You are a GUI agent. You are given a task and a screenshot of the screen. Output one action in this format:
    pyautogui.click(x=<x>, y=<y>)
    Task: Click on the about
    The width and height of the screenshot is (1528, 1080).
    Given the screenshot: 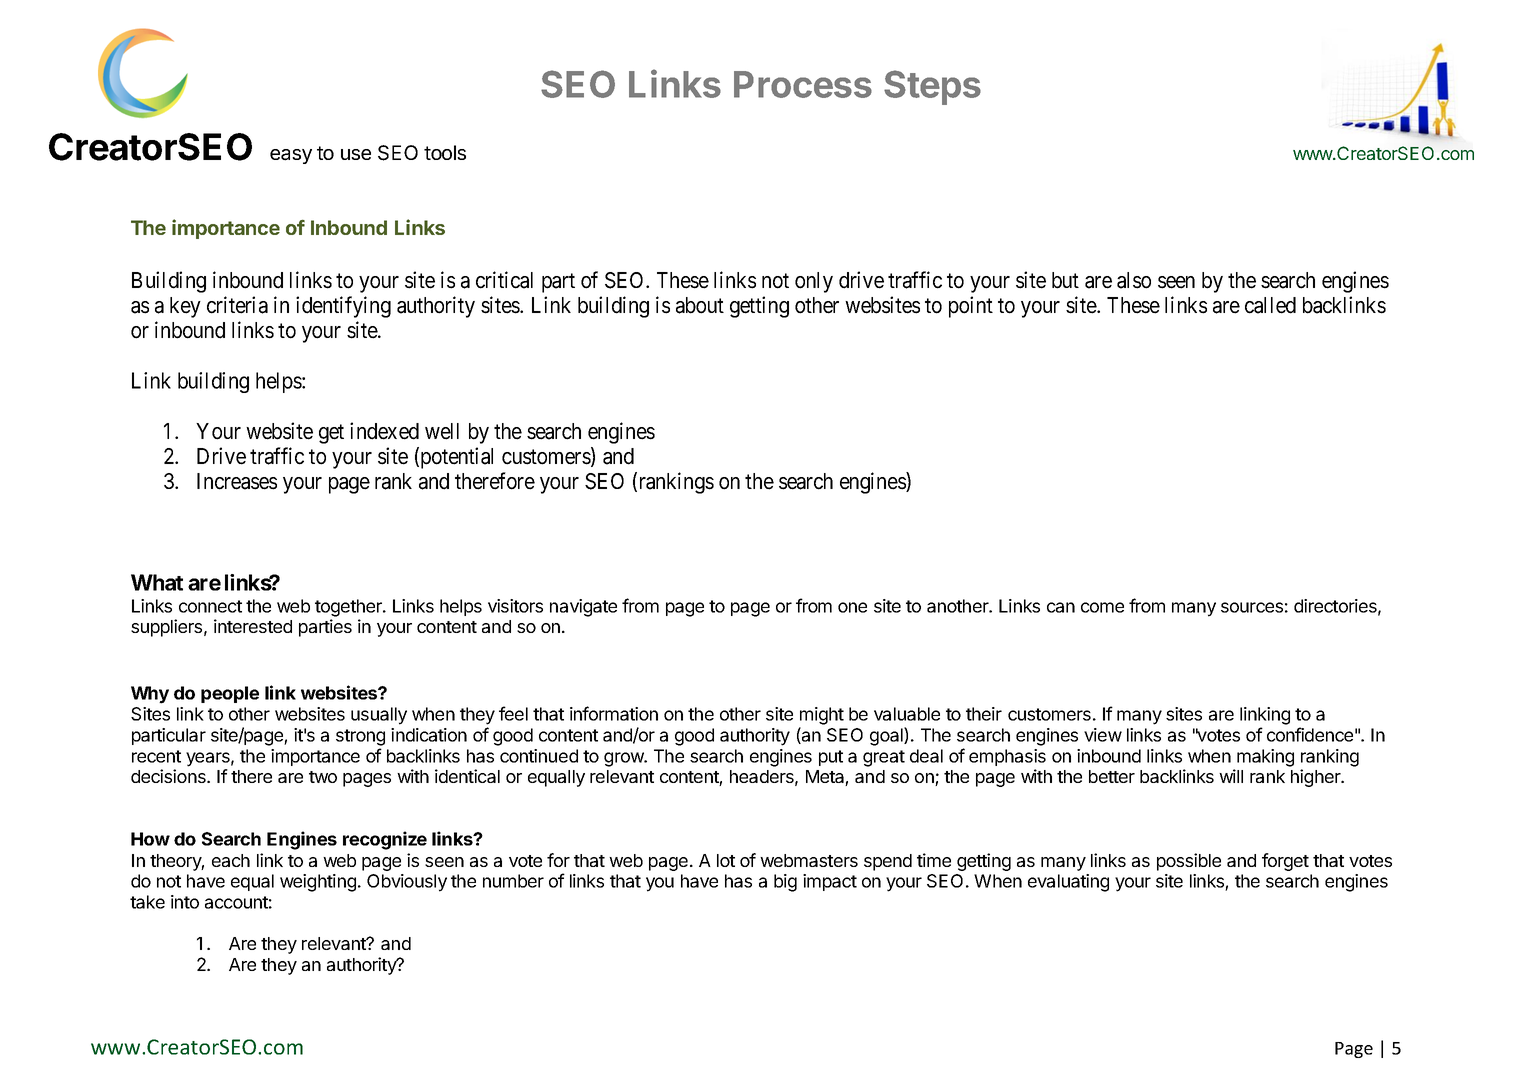 What is the action you would take?
    pyautogui.click(x=700, y=305)
